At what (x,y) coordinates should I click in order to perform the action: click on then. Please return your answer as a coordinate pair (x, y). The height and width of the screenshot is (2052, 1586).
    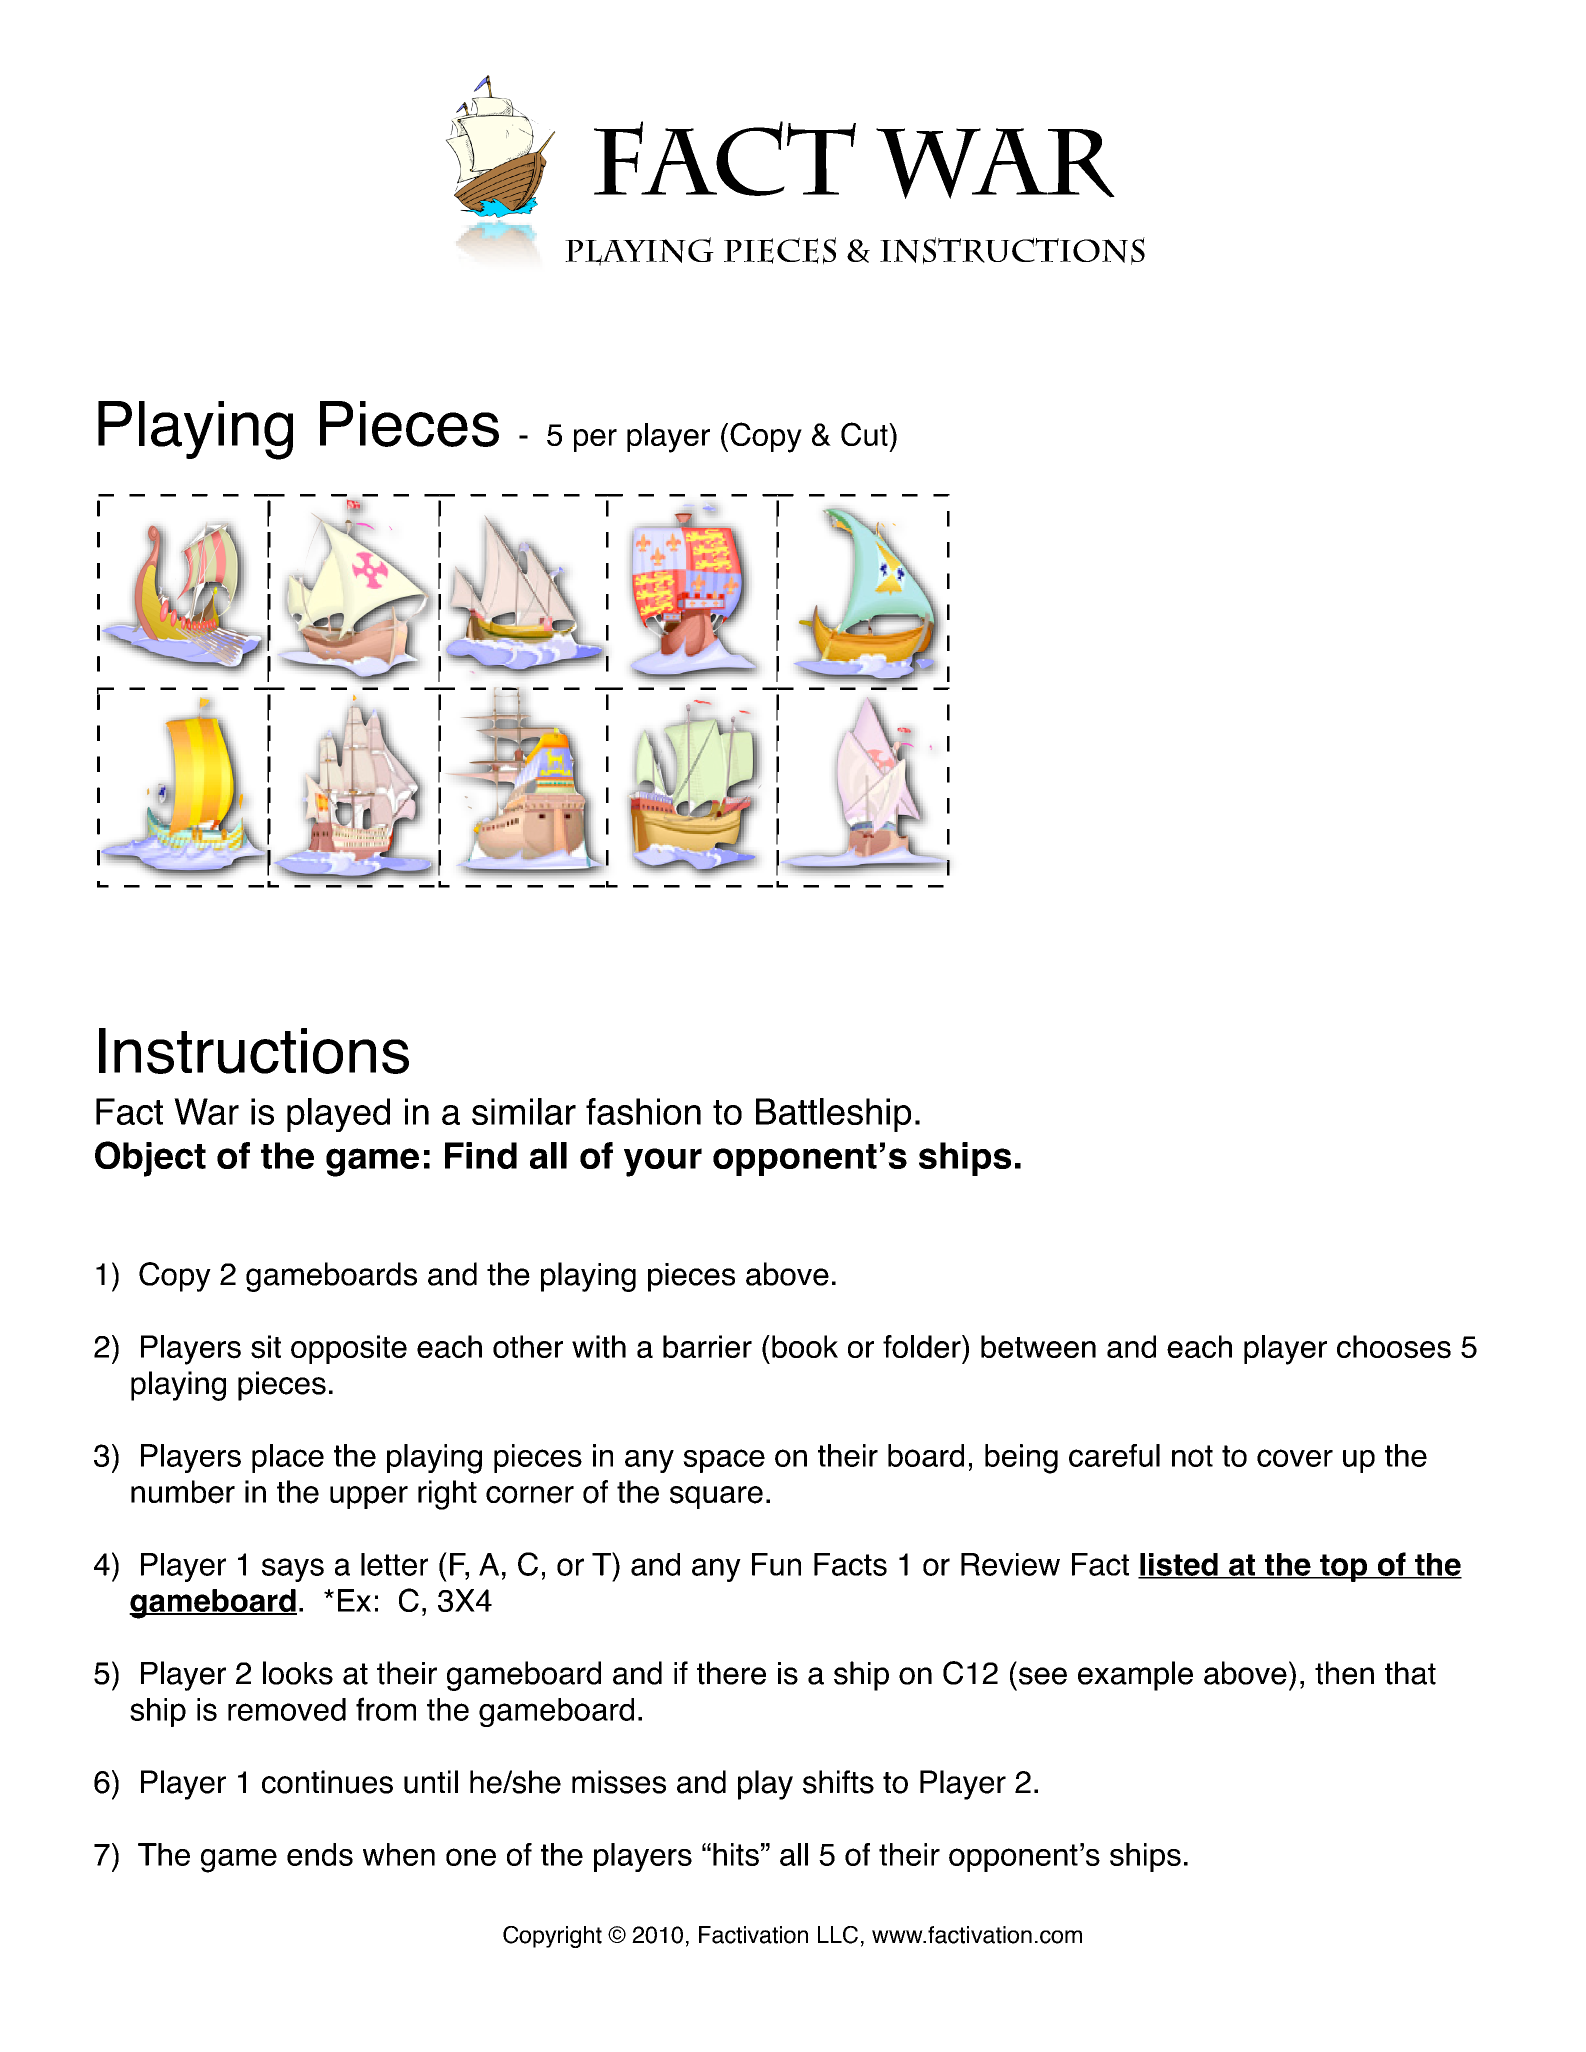
    Looking at the image, I should click on (1344, 1673).
